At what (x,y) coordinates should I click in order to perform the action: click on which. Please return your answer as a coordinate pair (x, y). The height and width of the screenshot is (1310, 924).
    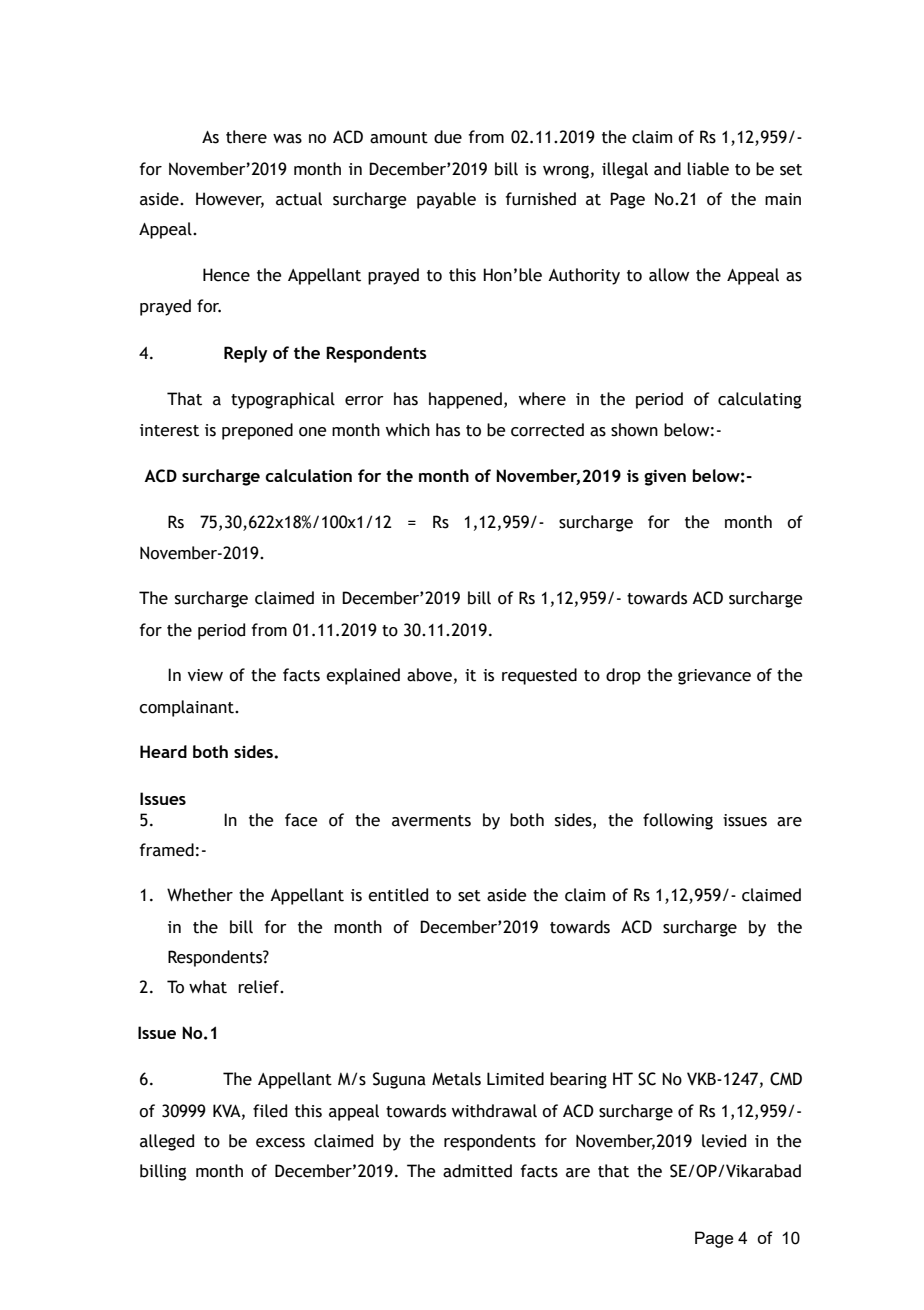
    Looking at the image, I should click on (408, 430).
